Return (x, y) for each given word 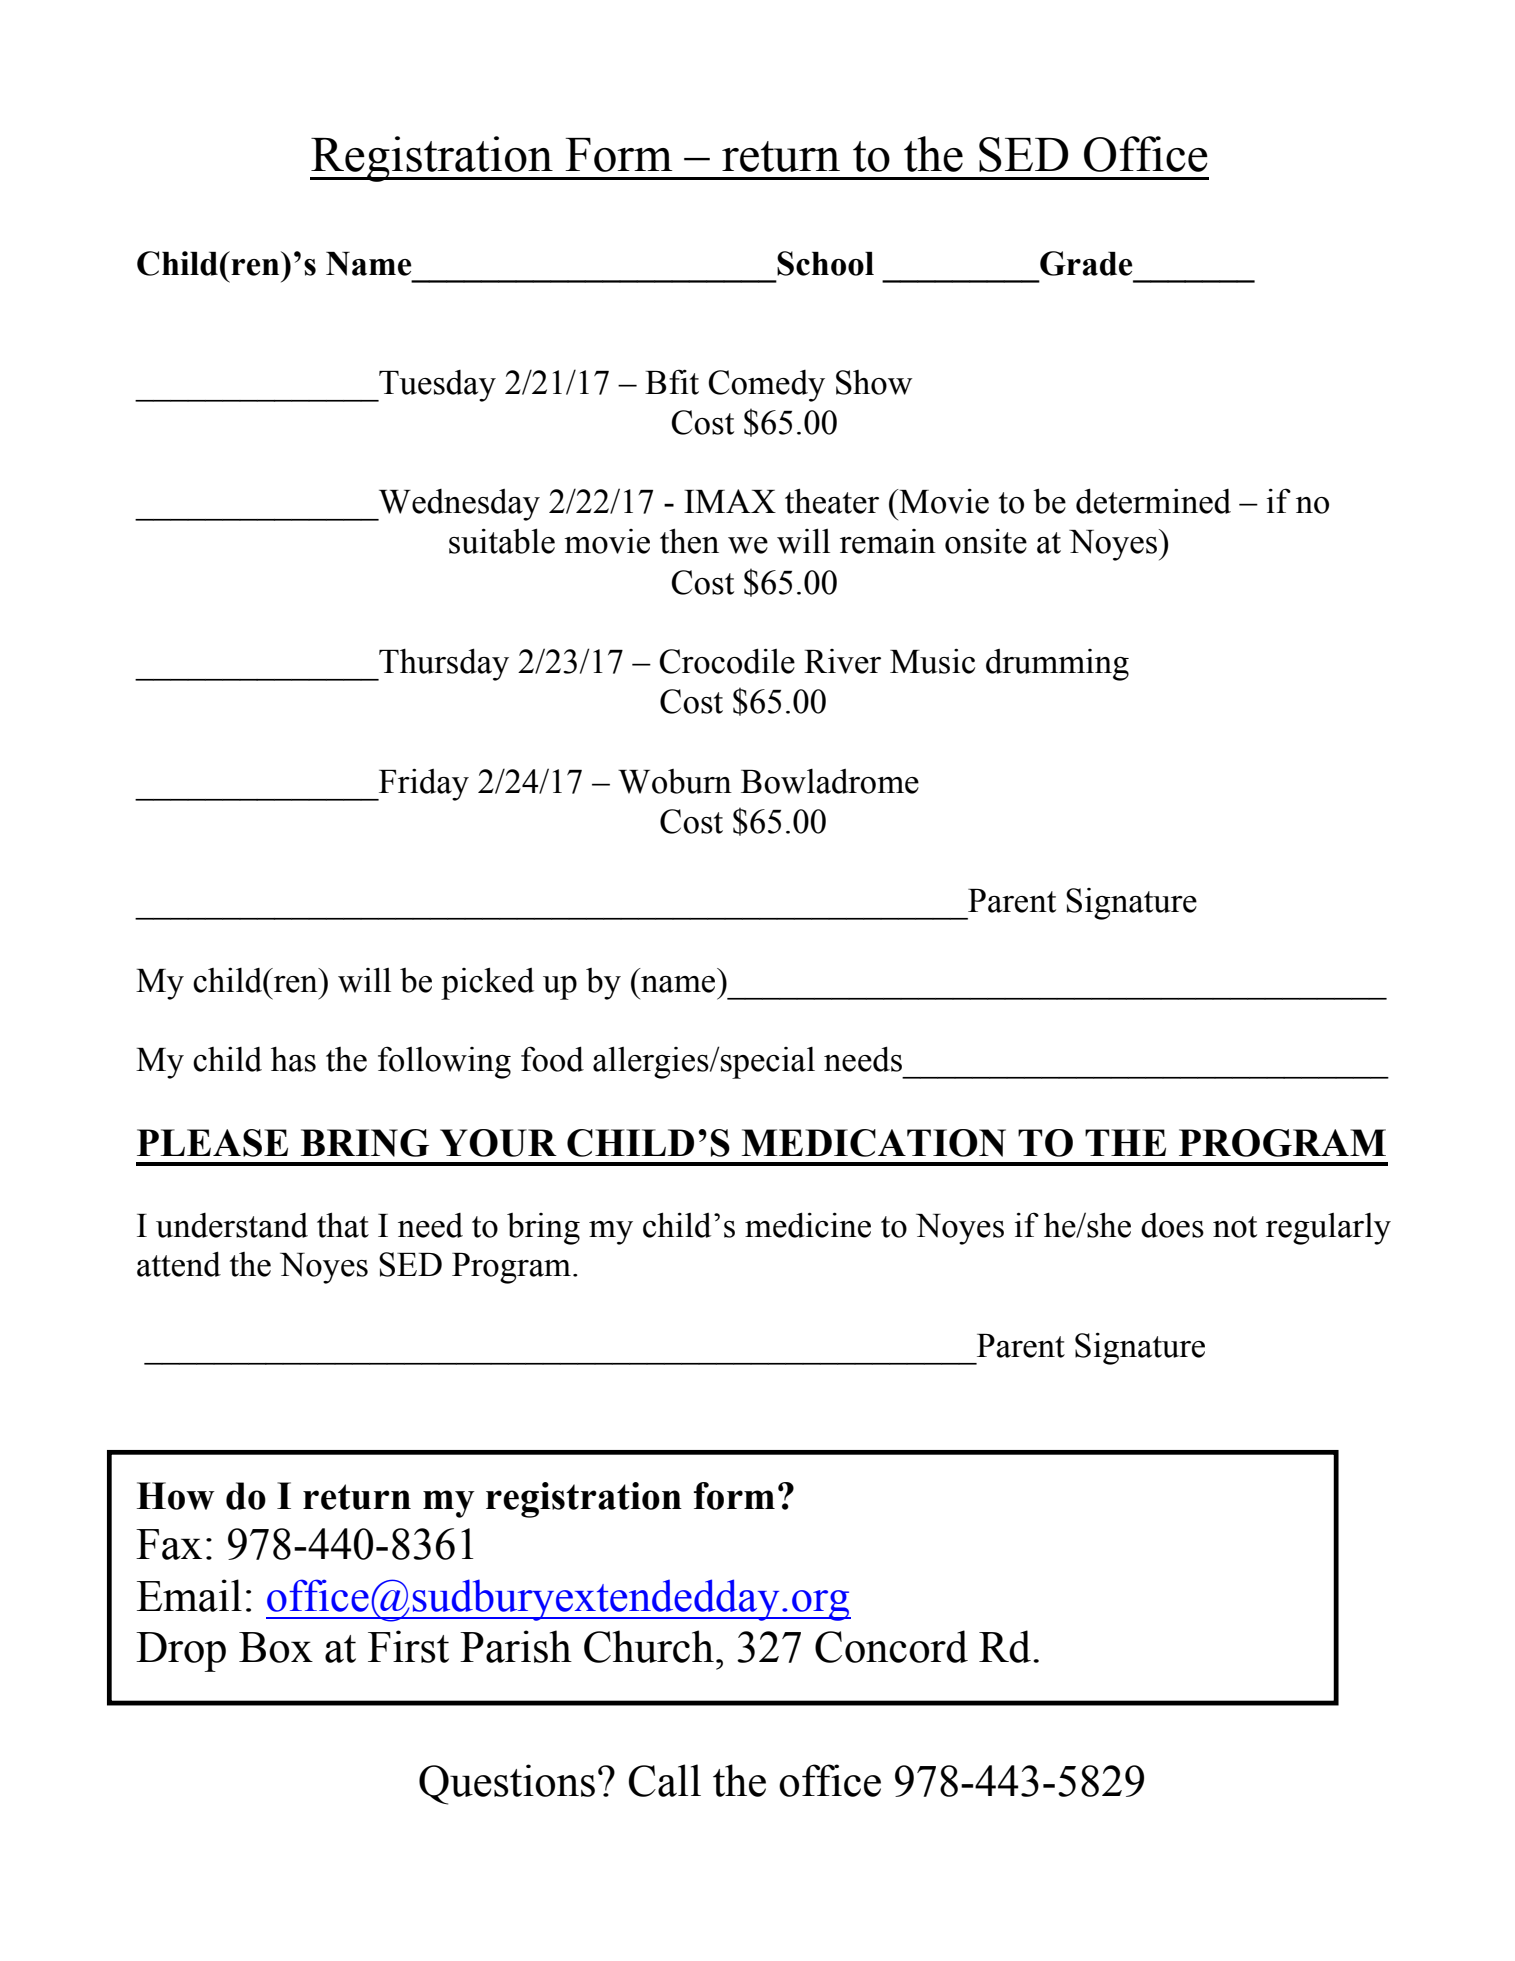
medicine (808, 1225)
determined (1153, 501)
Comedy (766, 386)
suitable (502, 541)
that (343, 1225)
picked (487, 983)
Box (276, 1647)
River (842, 661)
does (1172, 1225)
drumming (1057, 665)
